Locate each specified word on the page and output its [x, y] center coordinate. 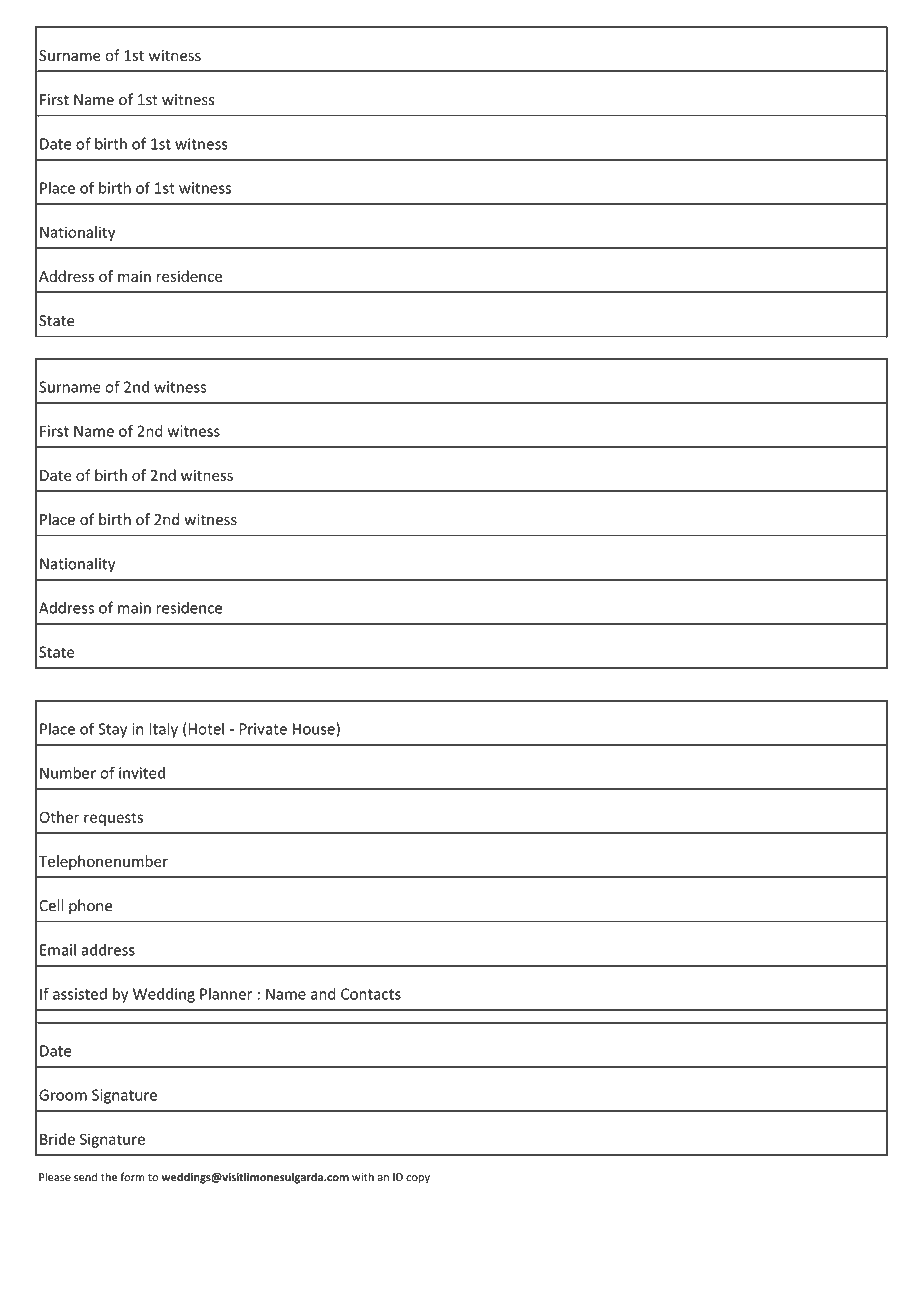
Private [263, 729]
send [85, 1177]
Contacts [371, 994]
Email [58, 949]
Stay [112, 730]
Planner [226, 994]
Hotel [206, 728]
